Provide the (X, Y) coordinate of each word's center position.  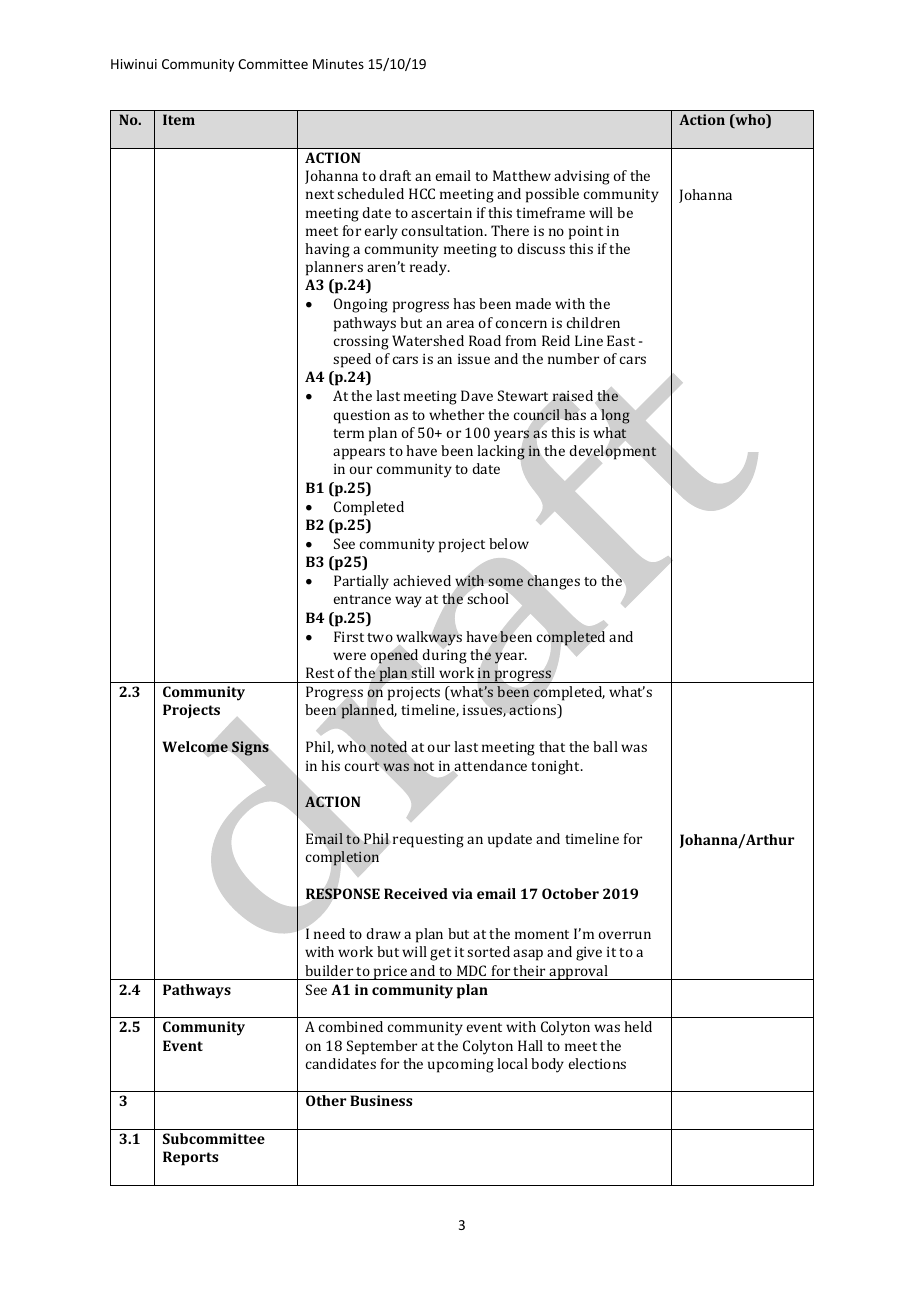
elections (597, 1063)
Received (416, 893)
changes (553, 582)
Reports (190, 1158)
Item (179, 119)
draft (395, 175)
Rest (320, 672)
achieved (422, 580)
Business (381, 1100)
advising (582, 177)
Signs (250, 748)
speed (352, 360)
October (570, 893)
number (573, 358)
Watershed (428, 340)
